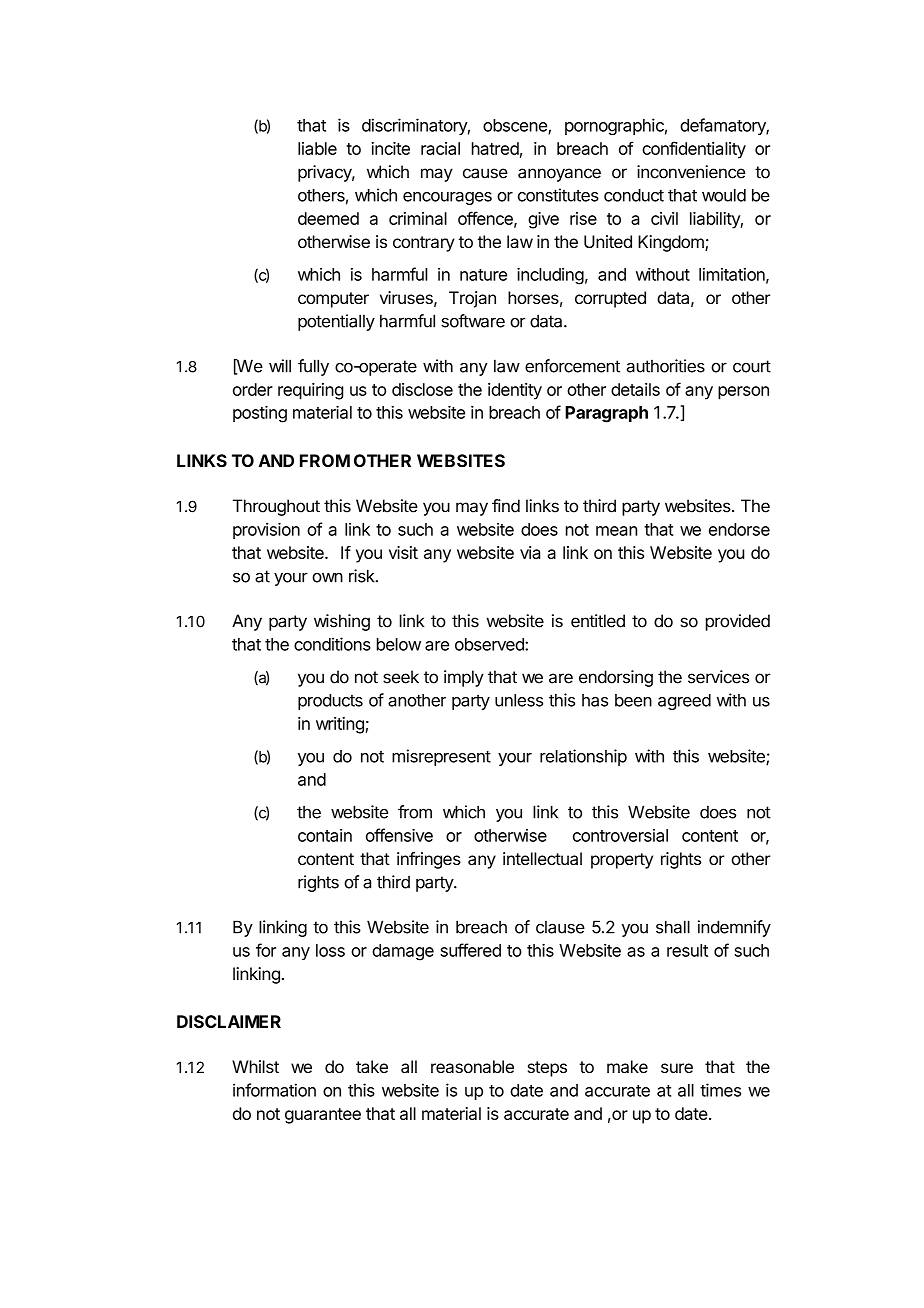  What do you see at coordinates (694, 150) in the screenshot?
I see `confidentiality` at bounding box center [694, 150].
